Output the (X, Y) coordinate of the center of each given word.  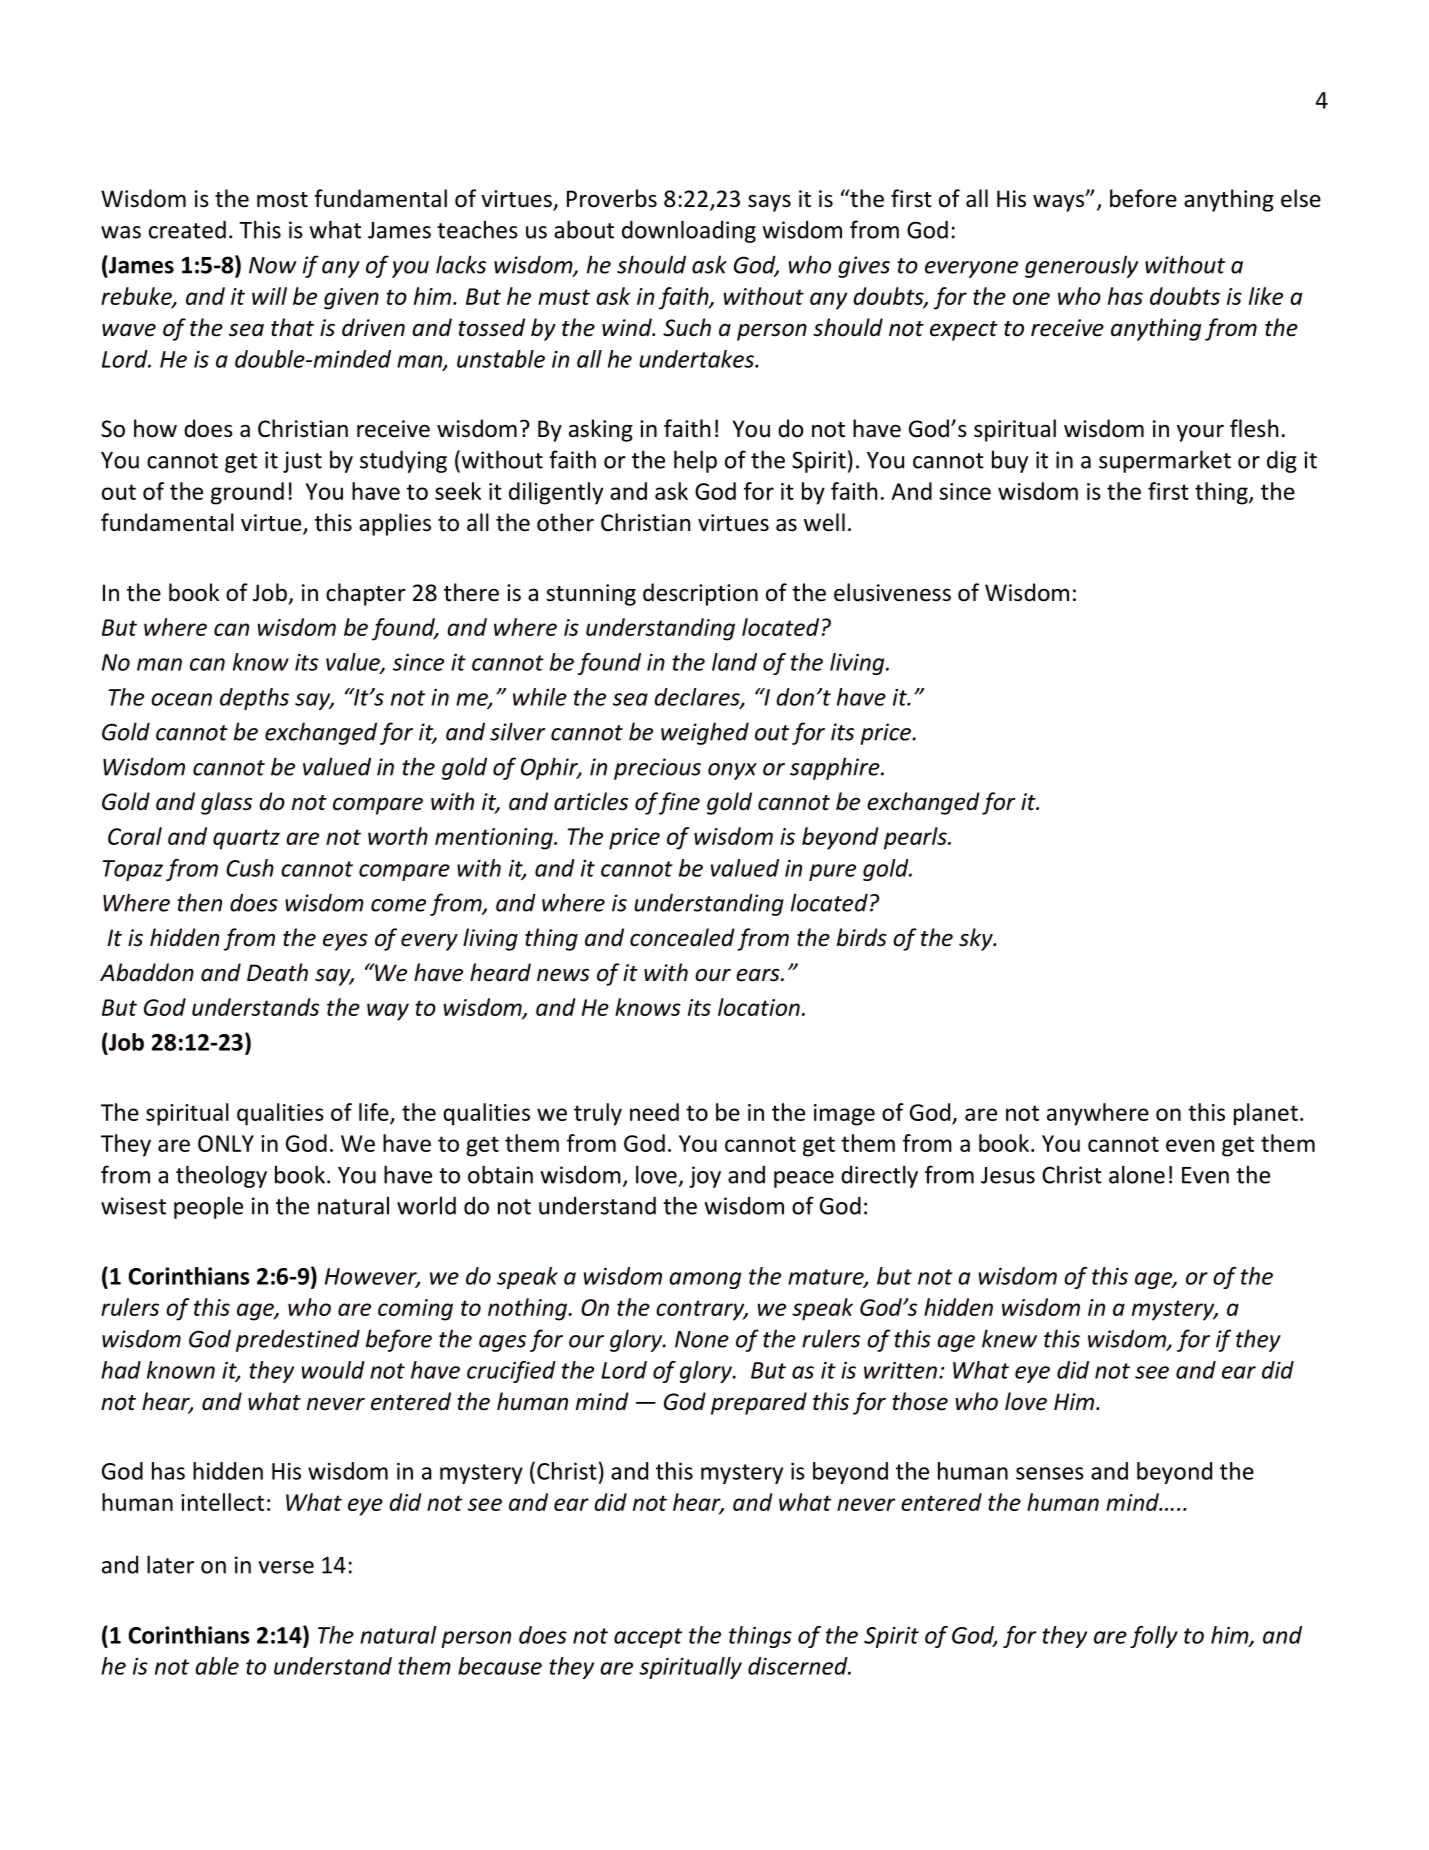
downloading (689, 231)
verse (286, 1567)
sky (977, 939)
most (282, 200)
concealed (682, 937)
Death (277, 972)
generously (1081, 266)
